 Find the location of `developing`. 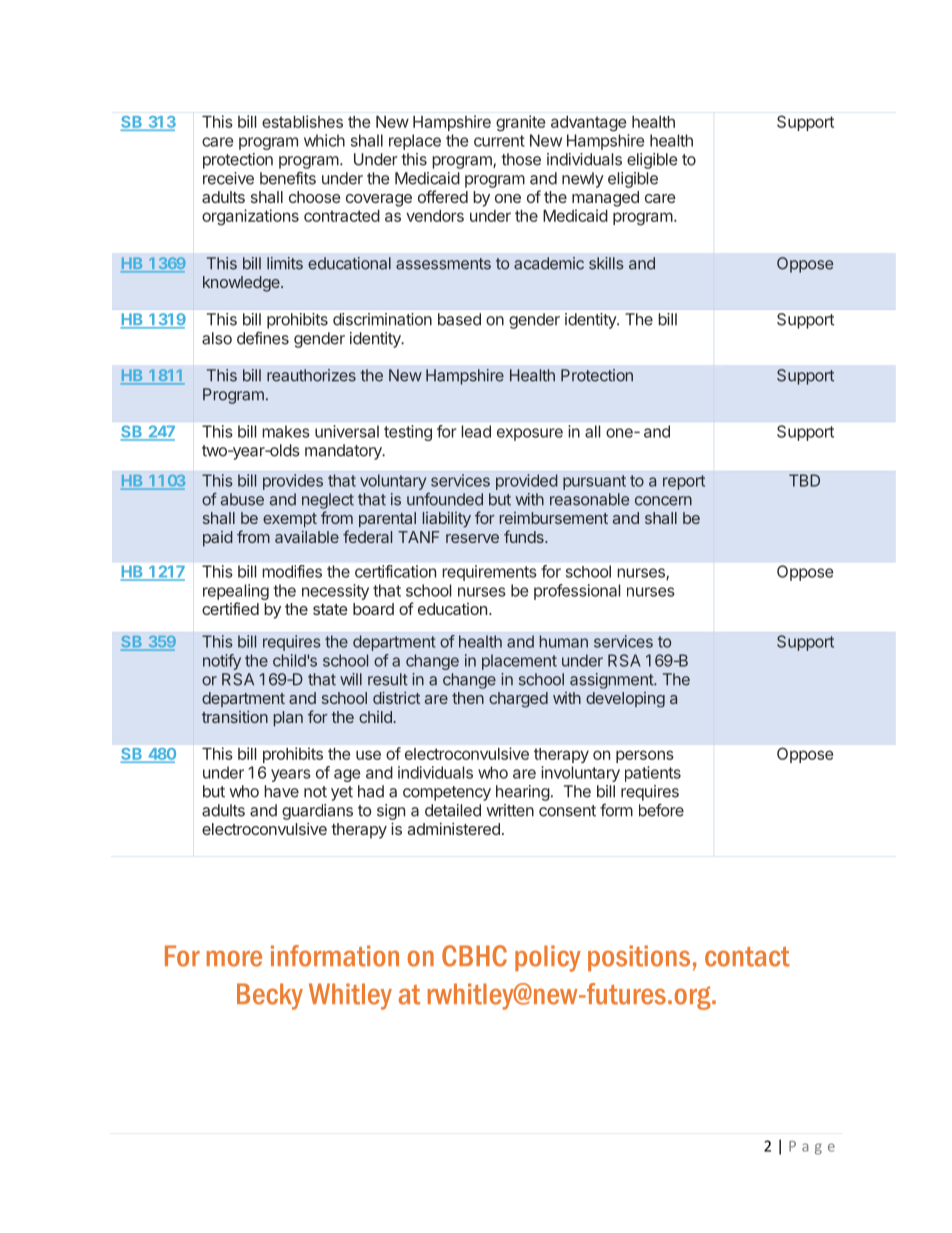

developing is located at coordinates (625, 700).
